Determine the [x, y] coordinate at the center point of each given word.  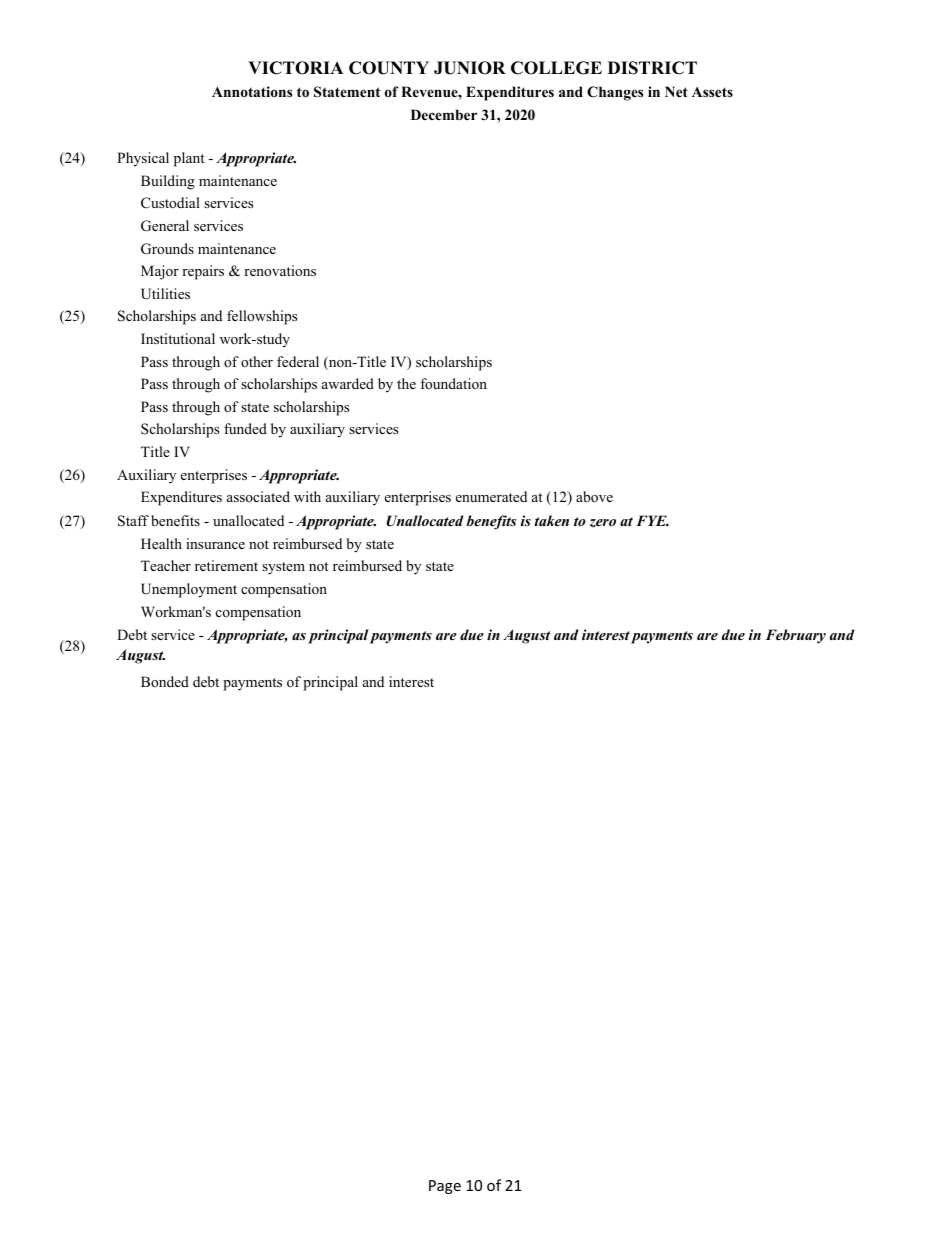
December [444, 114]
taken [552, 520]
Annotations [252, 91]
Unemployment [189, 590]
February [796, 636]
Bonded [165, 681]
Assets [712, 92]
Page [445, 1187]
